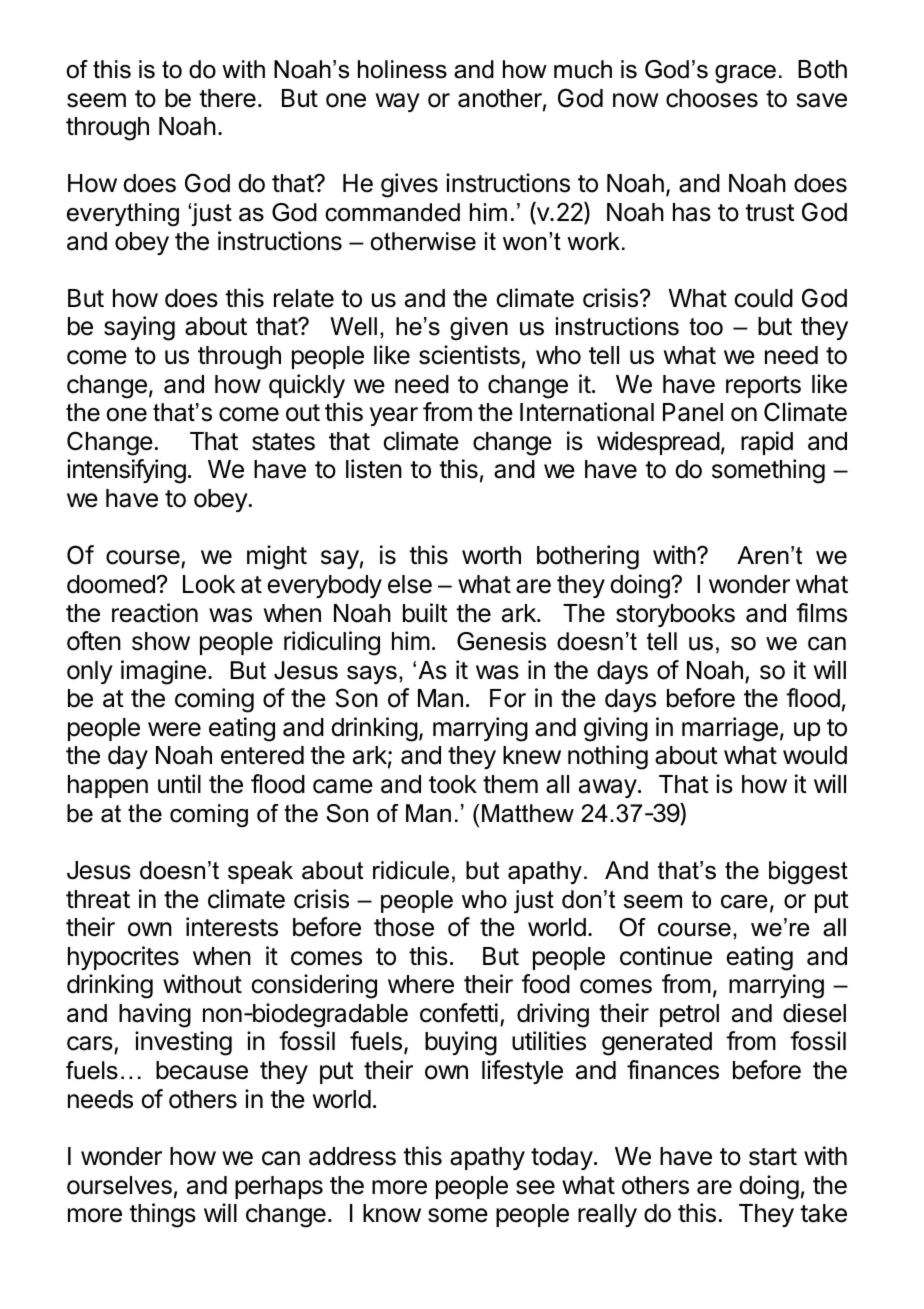 This document has width=924, height=1309. What do you see at coordinates (227, 98) in the document?
I see `there` at bounding box center [227, 98].
